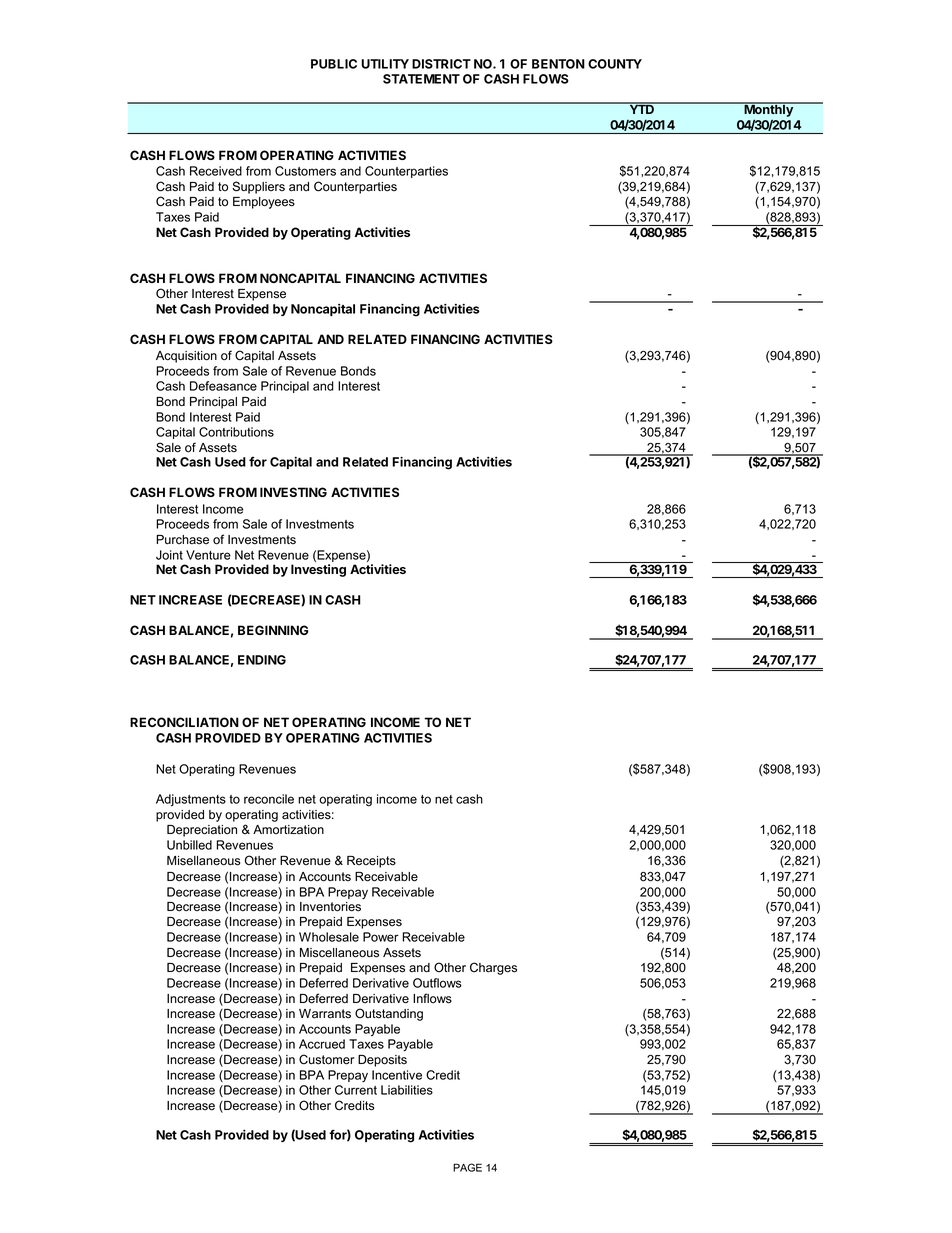 This screenshot has height=1233, width=952. What do you see at coordinates (216, 171) in the screenshot?
I see `Received` at bounding box center [216, 171].
